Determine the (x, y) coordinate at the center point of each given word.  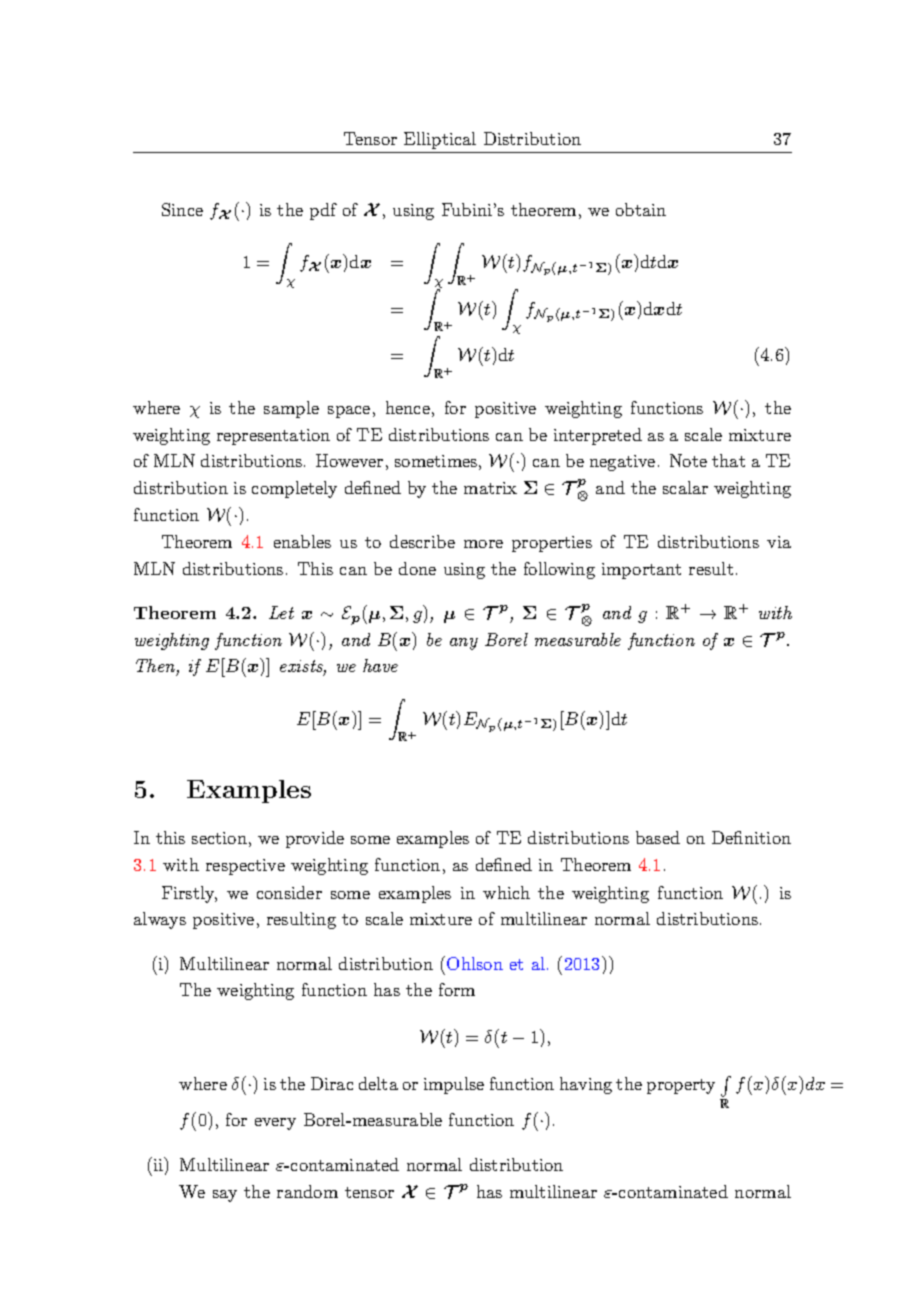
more (483, 544)
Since (182, 209)
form (457, 989)
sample (291, 409)
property (681, 1086)
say (225, 1196)
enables (302, 541)
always (160, 920)
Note (688, 460)
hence (408, 407)
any (464, 644)
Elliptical (440, 140)
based (658, 837)
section (219, 838)
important (641, 571)
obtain (641, 209)
